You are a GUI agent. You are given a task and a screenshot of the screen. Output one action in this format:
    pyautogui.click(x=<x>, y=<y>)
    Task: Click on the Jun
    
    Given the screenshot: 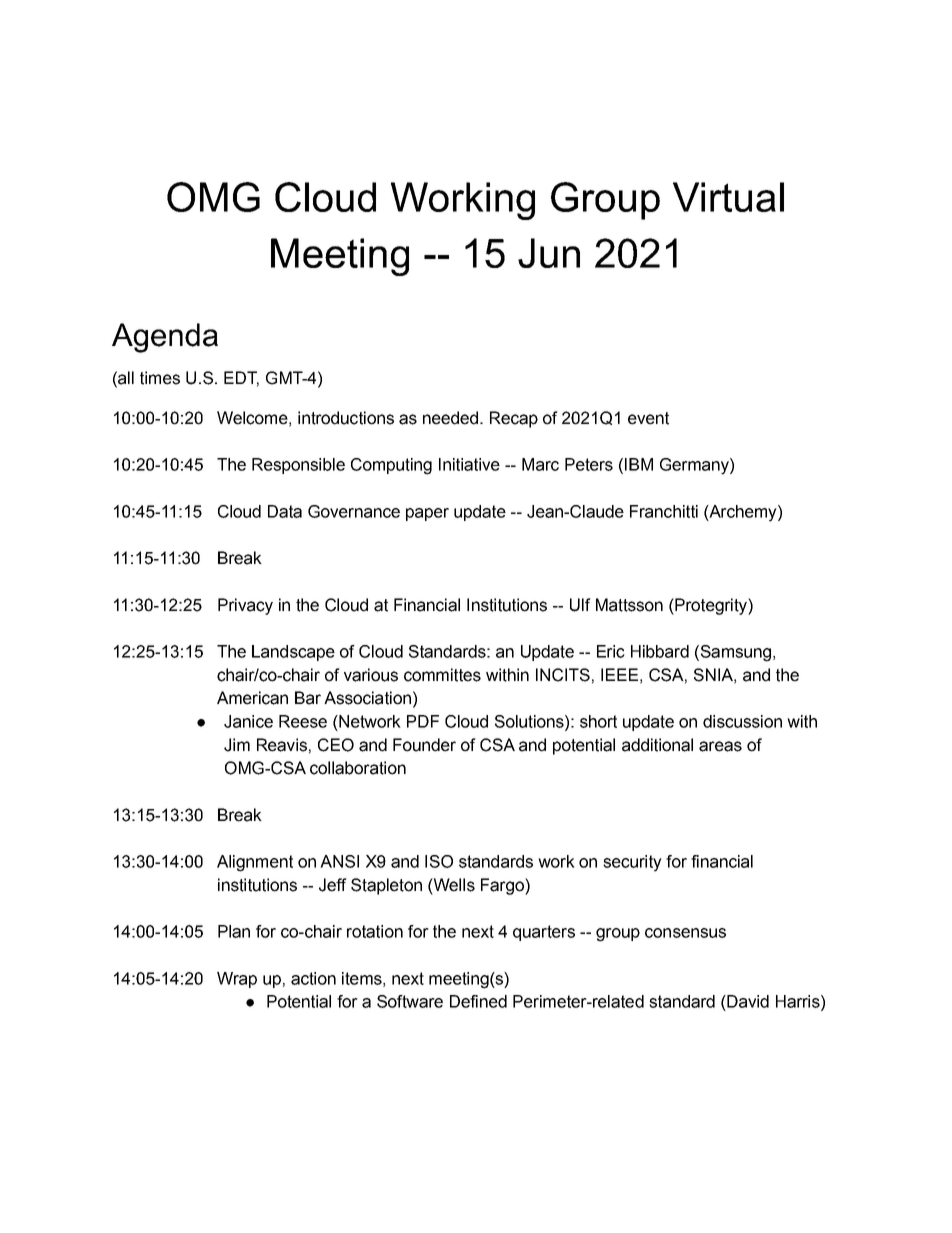 What is the action you would take?
    pyautogui.click(x=549, y=253)
